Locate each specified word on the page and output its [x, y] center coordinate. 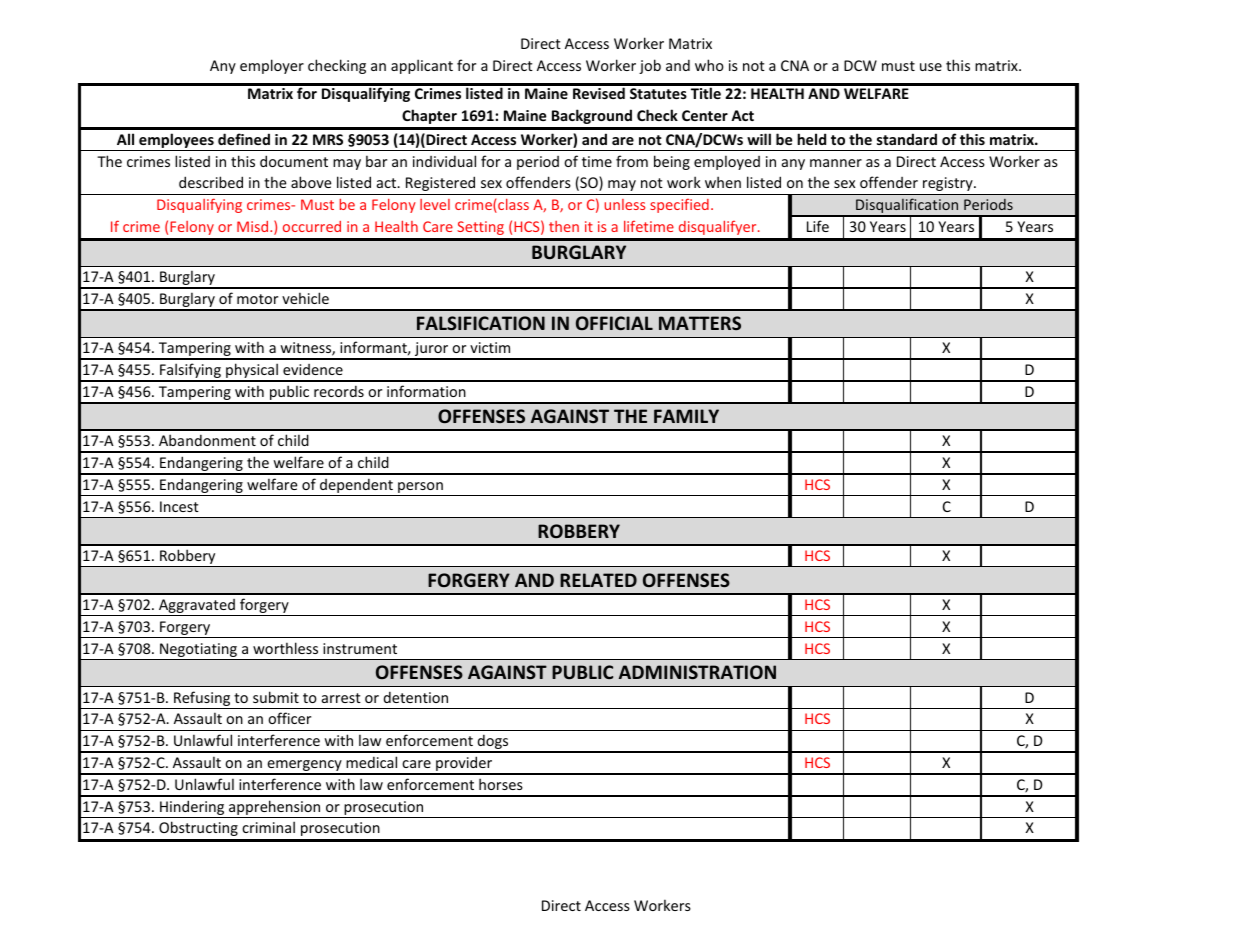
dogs [493, 743]
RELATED [598, 580]
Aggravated [197, 607]
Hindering [192, 809]
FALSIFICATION [481, 323]
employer [272, 66]
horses [501, 784]
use [931, 67]
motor [257, 299]
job [650, 66]
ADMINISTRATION [697, 672]
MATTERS [700, 323]
